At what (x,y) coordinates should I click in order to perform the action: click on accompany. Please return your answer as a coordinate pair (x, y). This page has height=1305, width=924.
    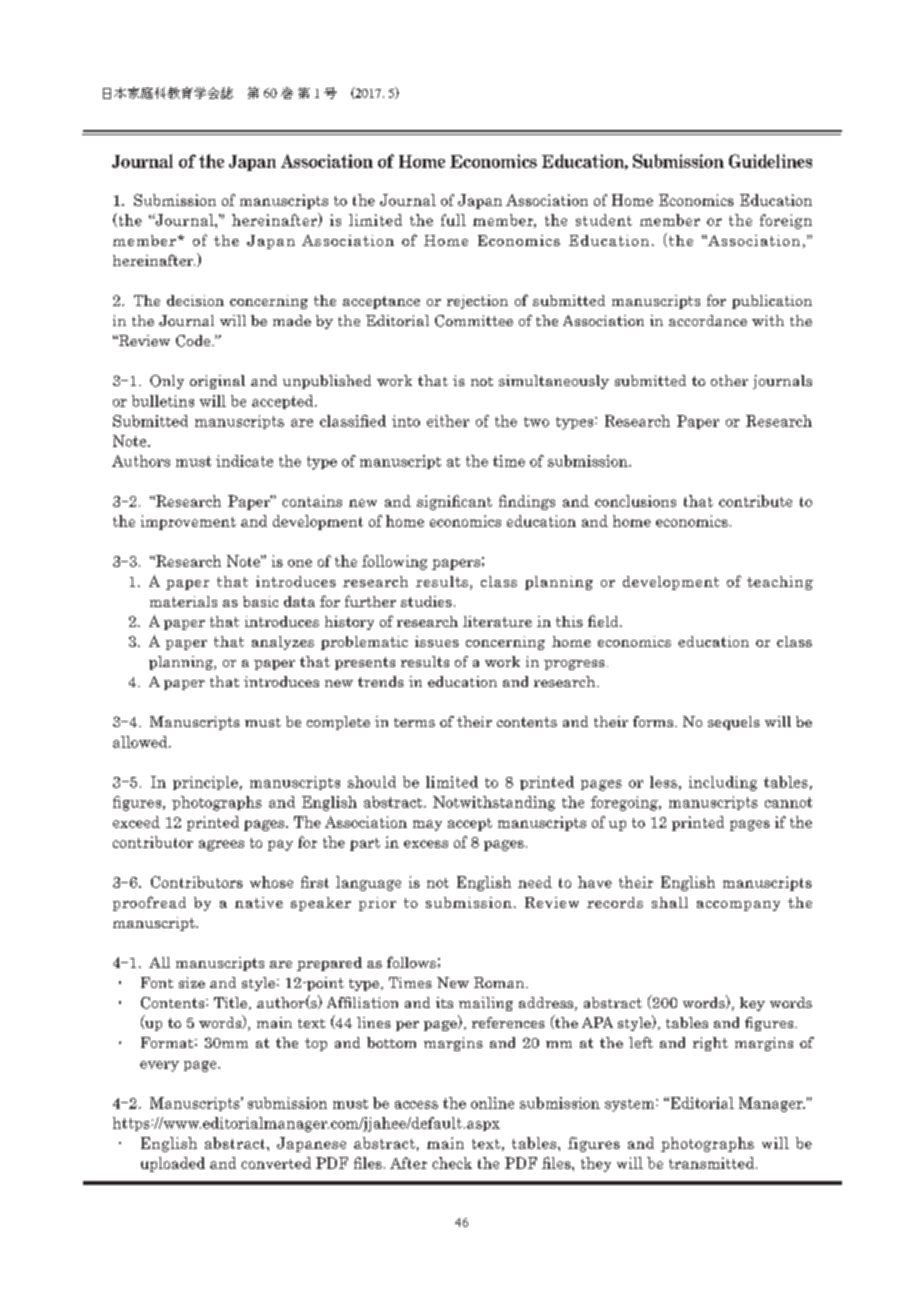
    Looking at the image, I should click on (738, 906).
